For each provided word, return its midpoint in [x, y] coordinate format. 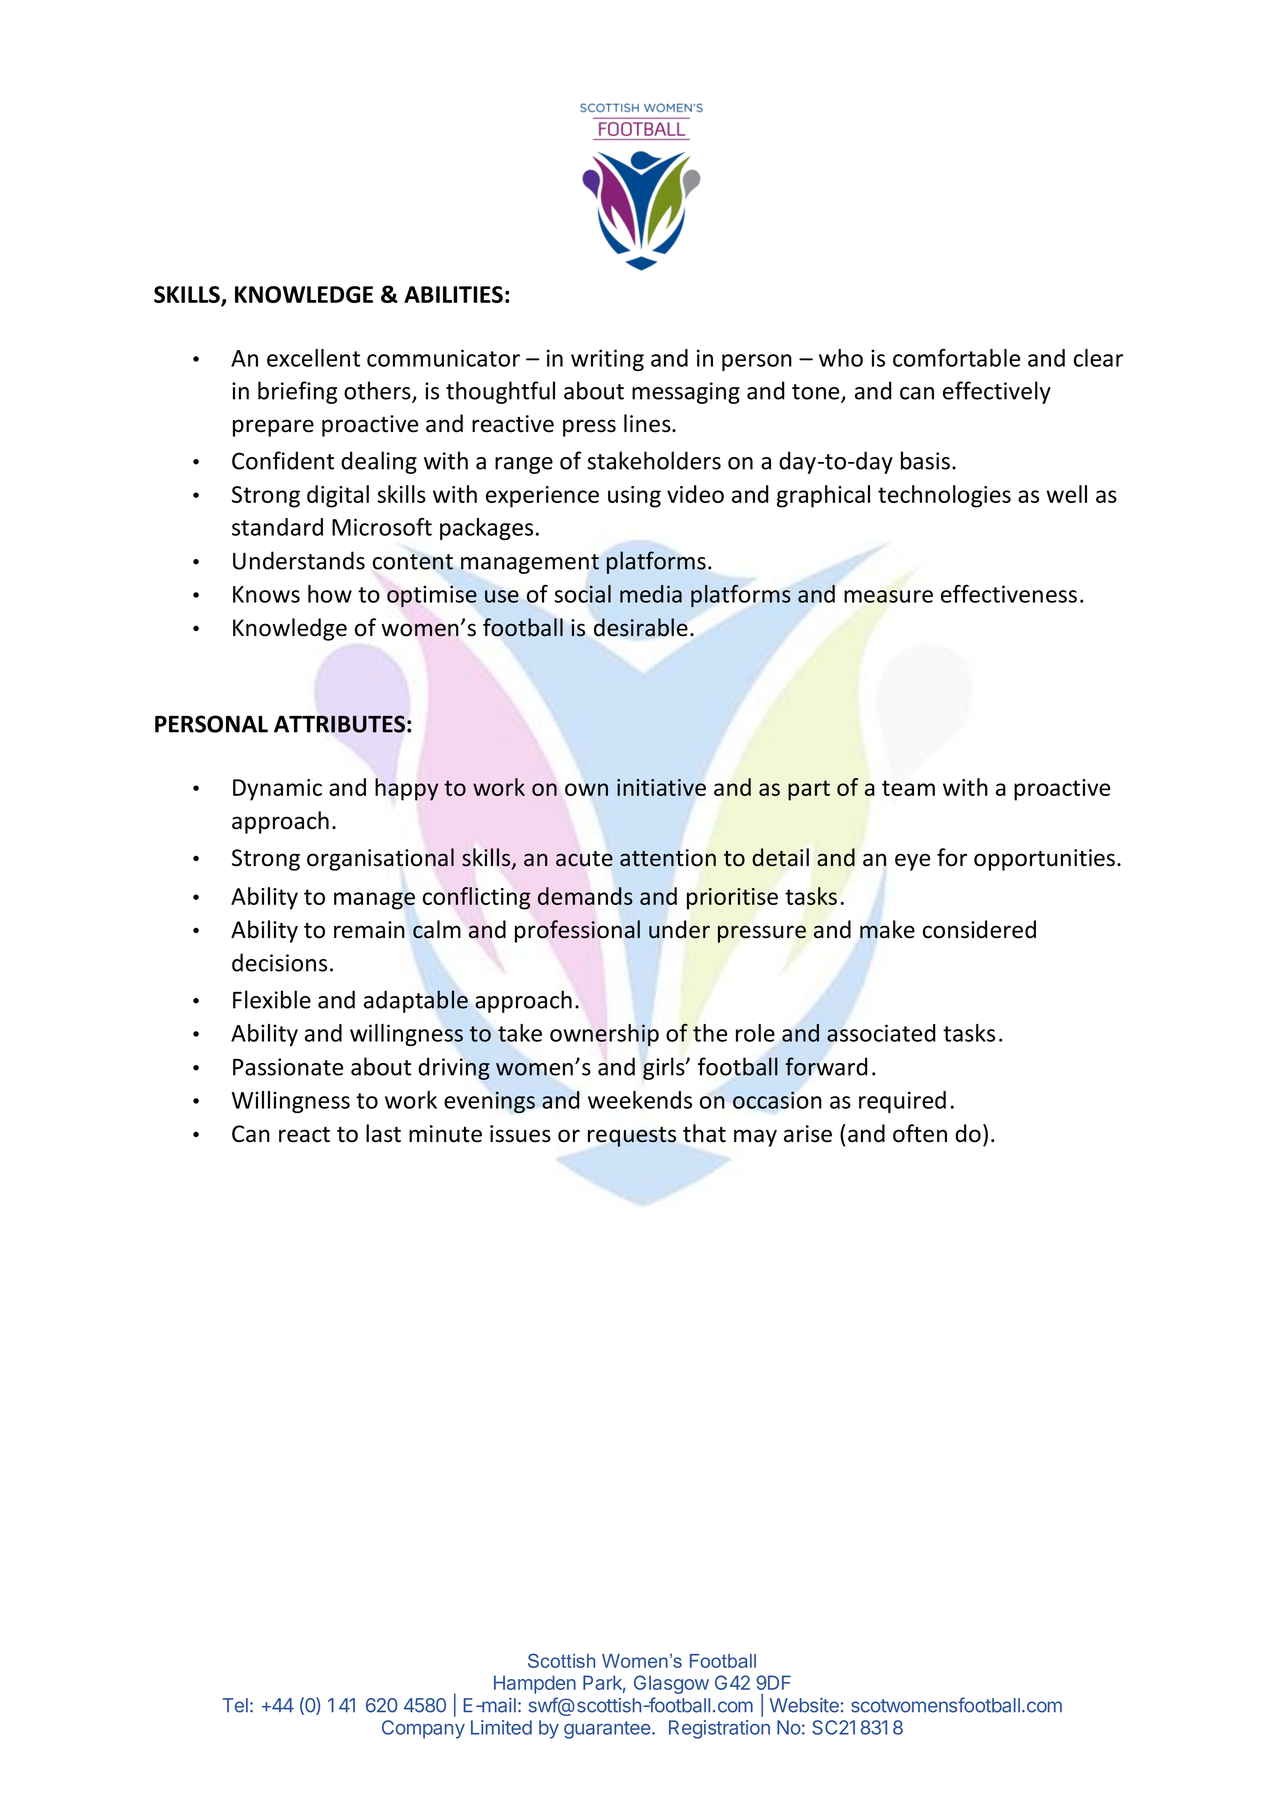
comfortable [956, 357]
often [920, 1133]
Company [423, 1729]
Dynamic [277, 790]
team [908, 788]
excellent [313, 358]
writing [607, 360]
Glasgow [671, 1684]
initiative [661, 787]
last [383, 1133]
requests [632, 1137]
